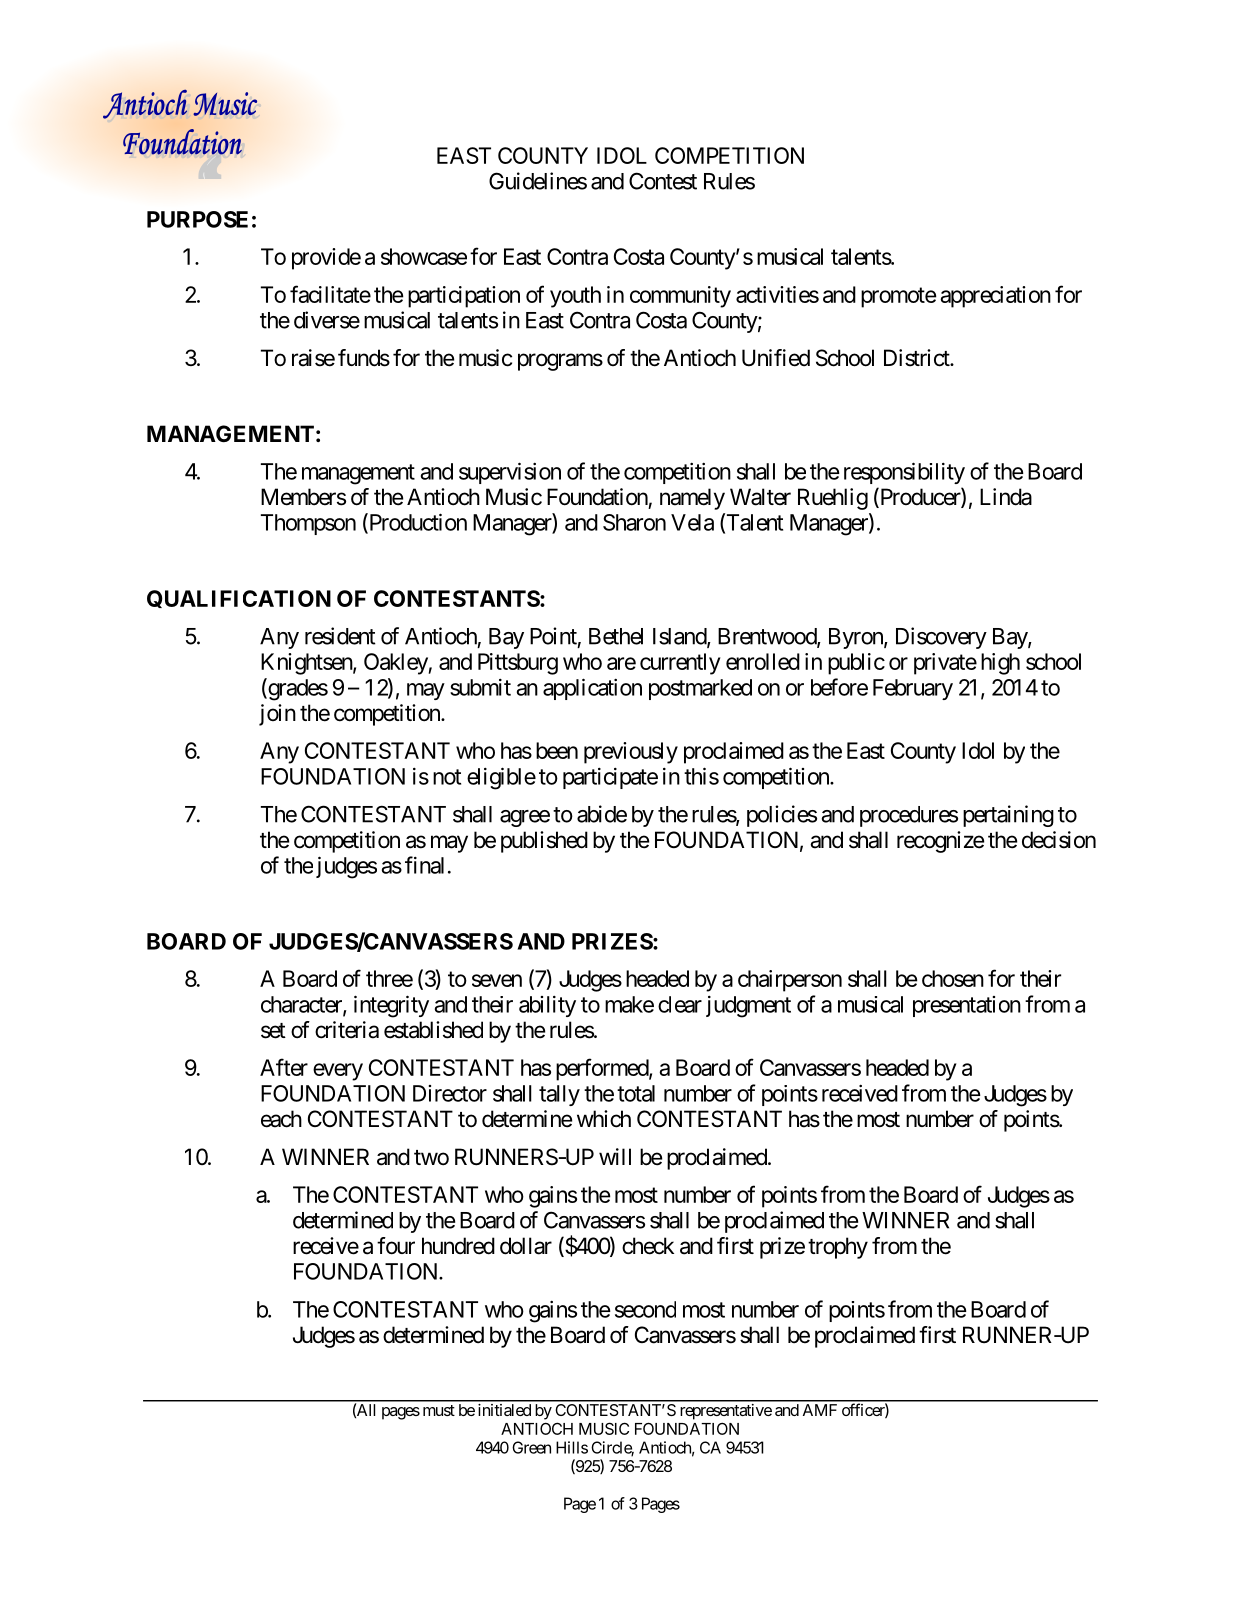  I want to click on resident, so click(340, 636).
